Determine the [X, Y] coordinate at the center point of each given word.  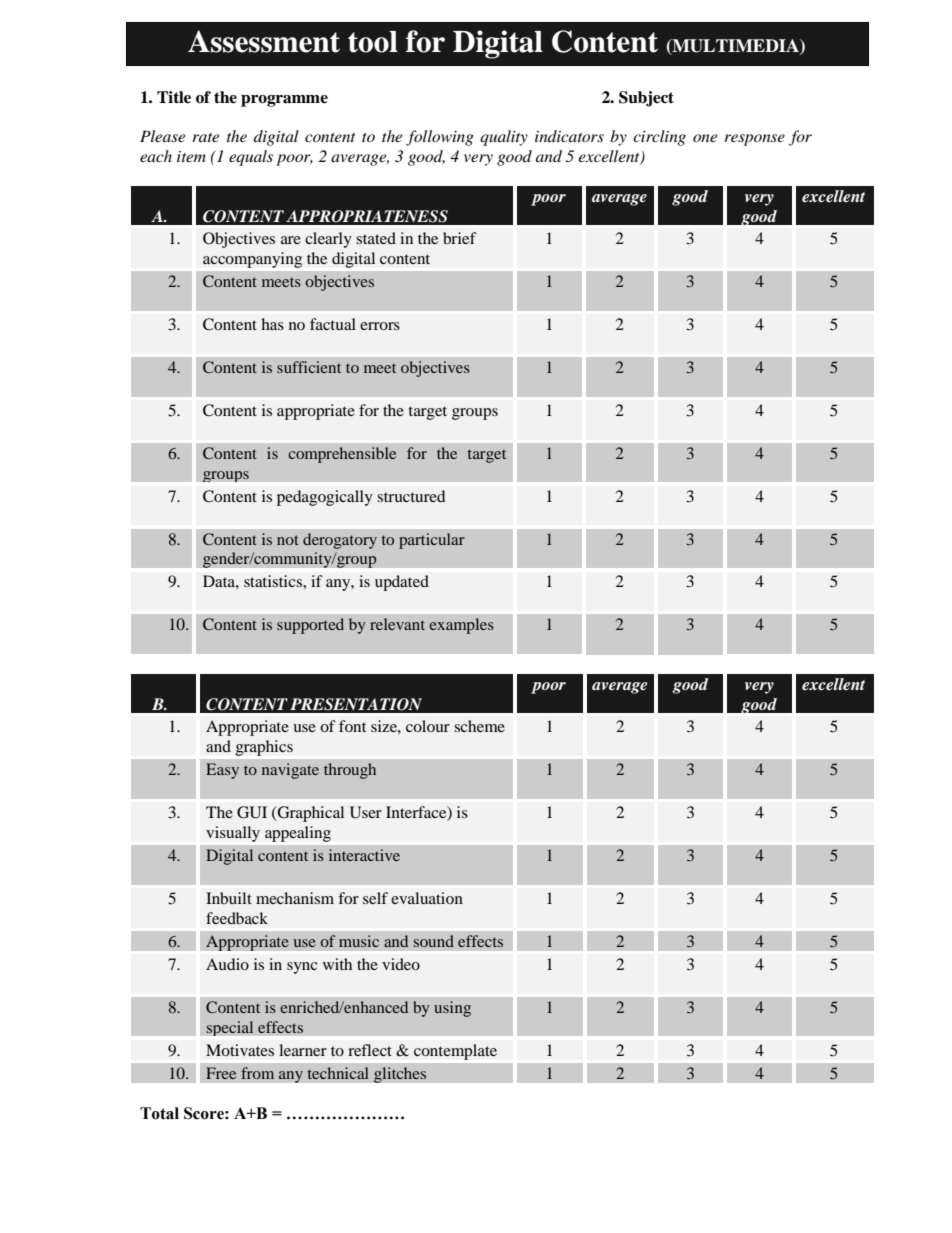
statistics [274, 581]
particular [432, 541]
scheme [479, 726]
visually [233, 834]
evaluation [427, 898]
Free [221, 1073]
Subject [646, 99]
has [272, 324]
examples [461, 626]
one [705, 138]
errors [380, 326]
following [440, 138]
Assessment [264, 41]
